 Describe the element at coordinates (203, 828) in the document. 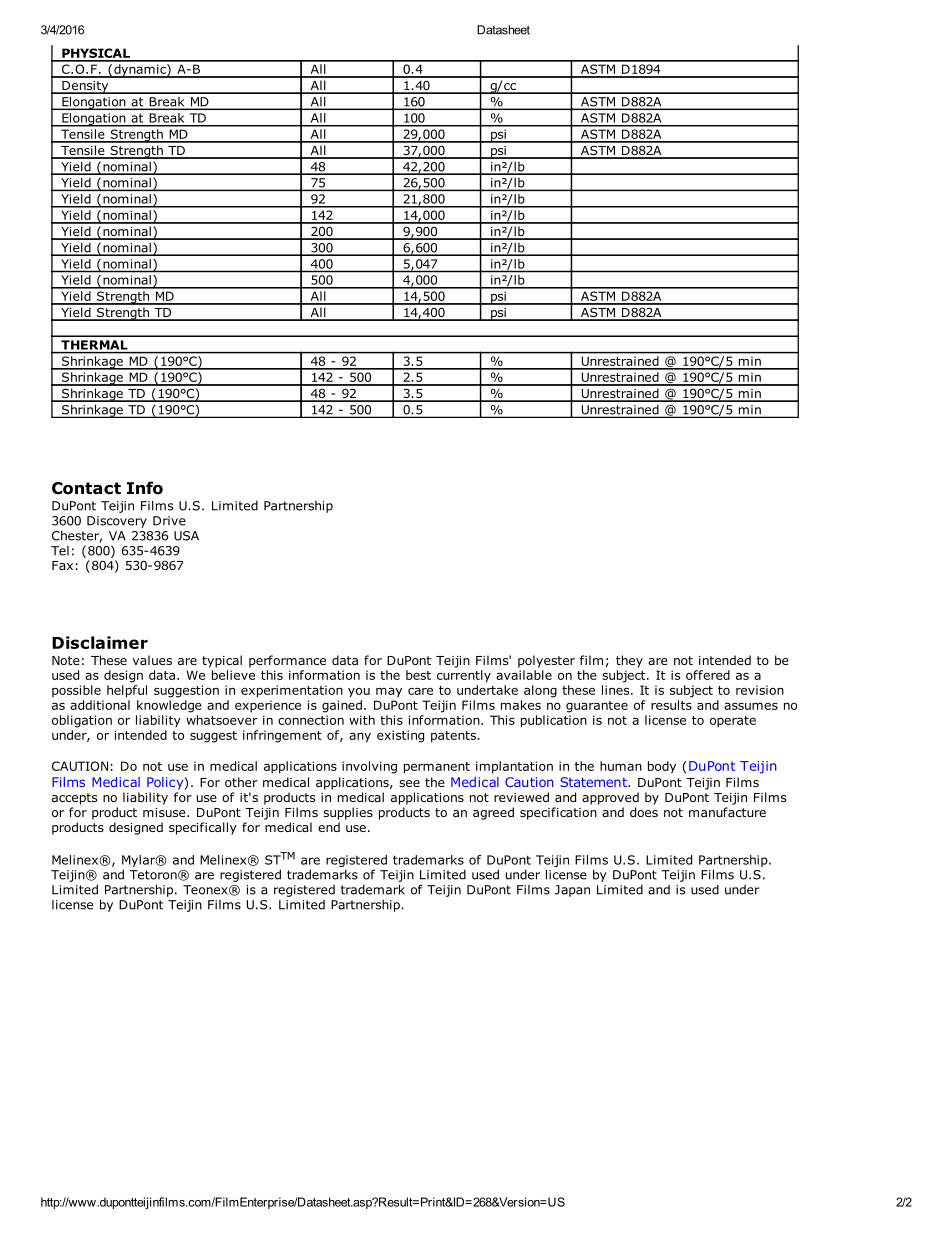

I see `specifically` at that location.
